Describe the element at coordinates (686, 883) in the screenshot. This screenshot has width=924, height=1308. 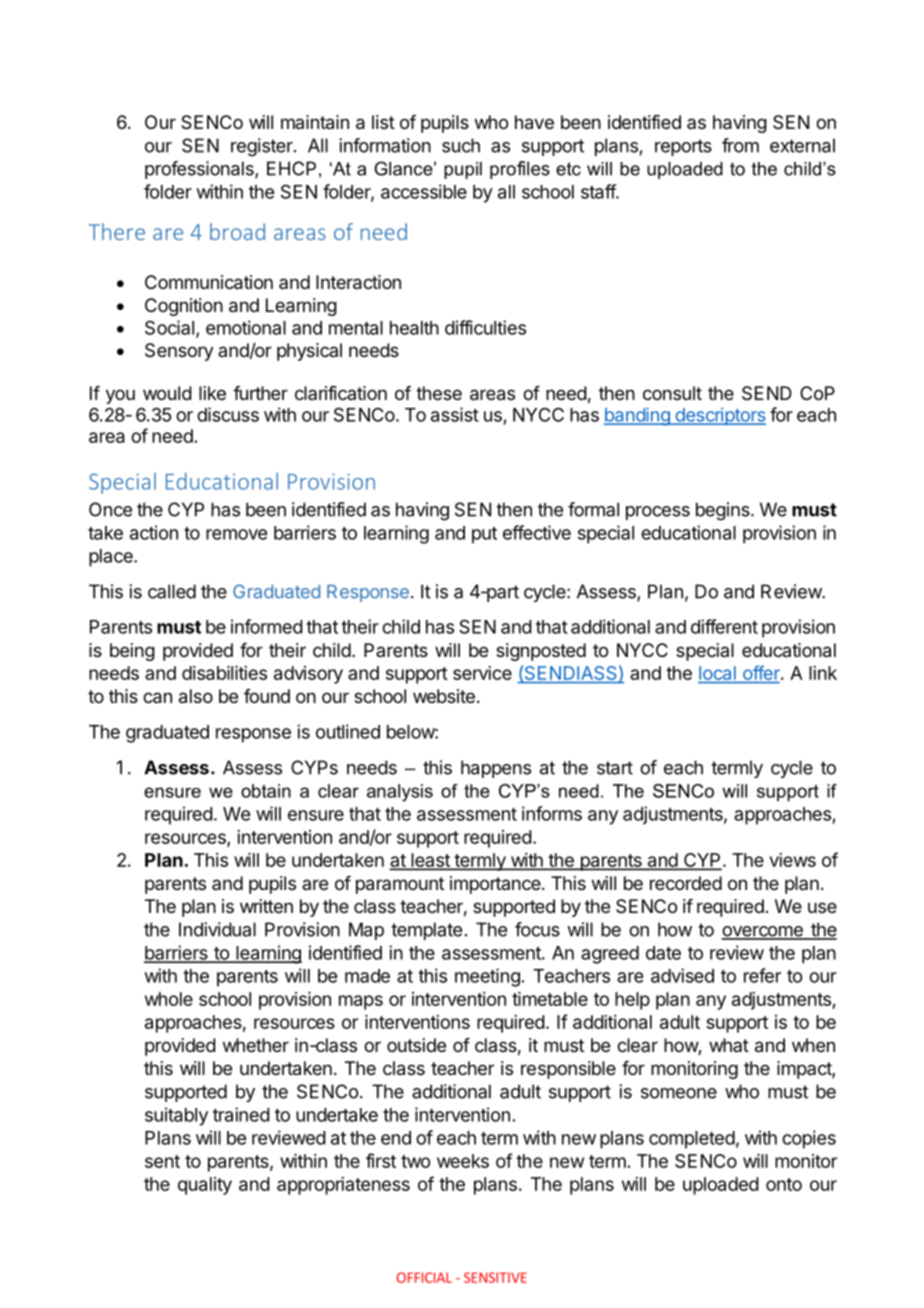
I see `recorded` at that location.
